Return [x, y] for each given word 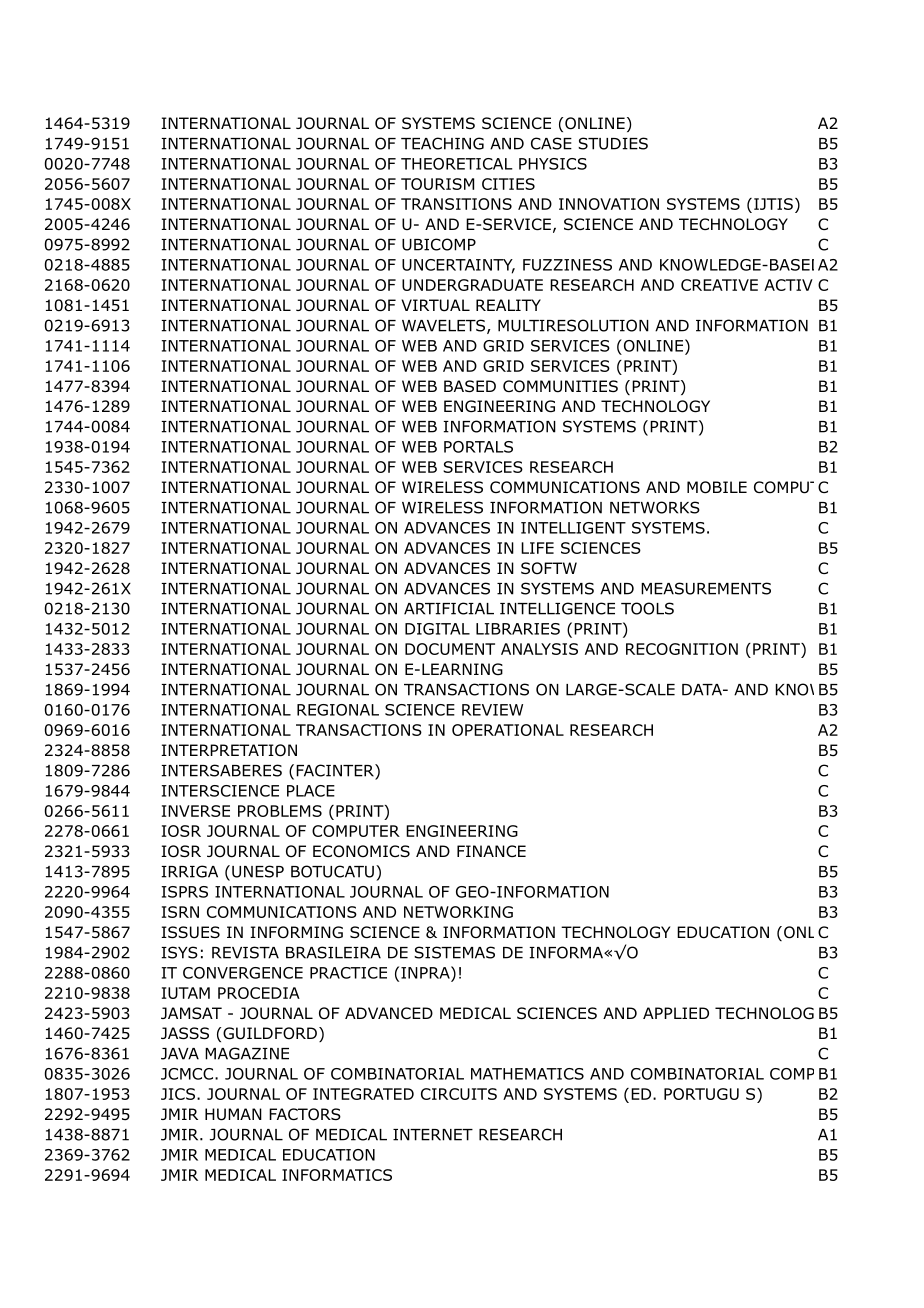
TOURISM [437, 184]
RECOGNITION [682, 649]
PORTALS [478, 447]
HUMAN [233, 1114]
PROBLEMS [280, 811]
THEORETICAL [457, 164]
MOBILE [717, 487]
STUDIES [613, 143]
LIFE [537, 548]
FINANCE [491, 851]
